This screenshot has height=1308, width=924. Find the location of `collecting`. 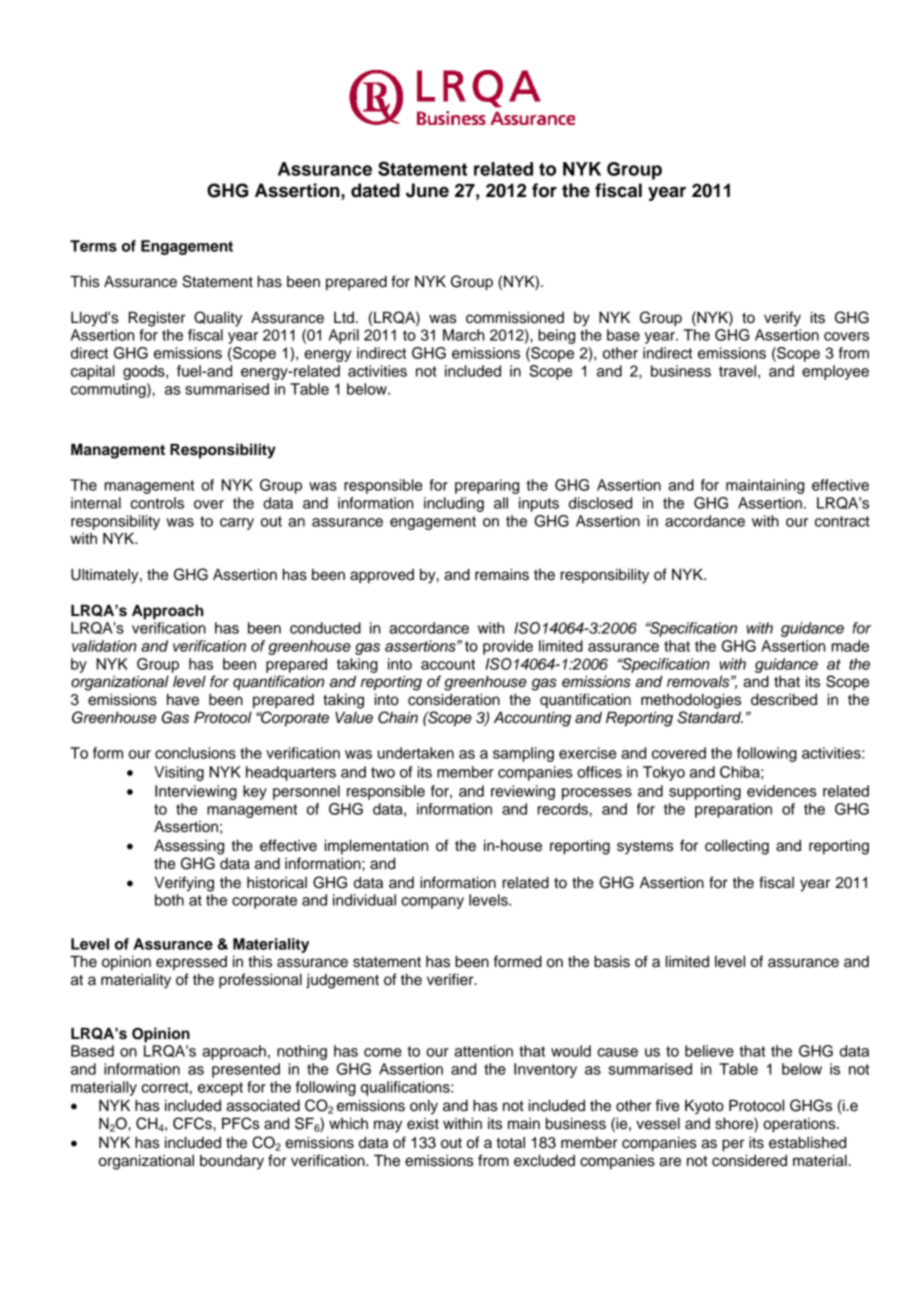

collecting is located at coordinates (737, 847).
